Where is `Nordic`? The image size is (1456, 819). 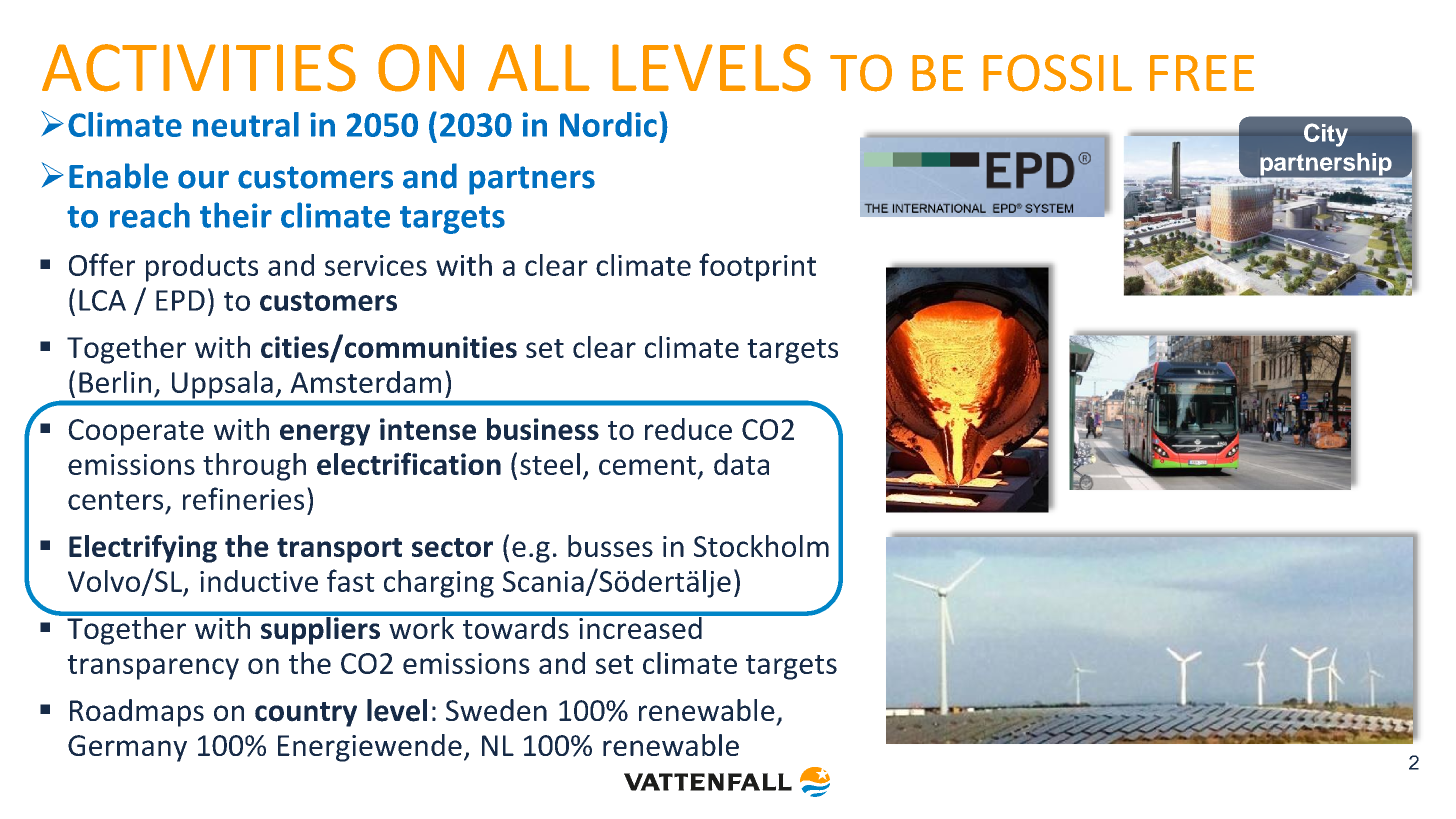
Nordic is located at coordinates (608, 124).
